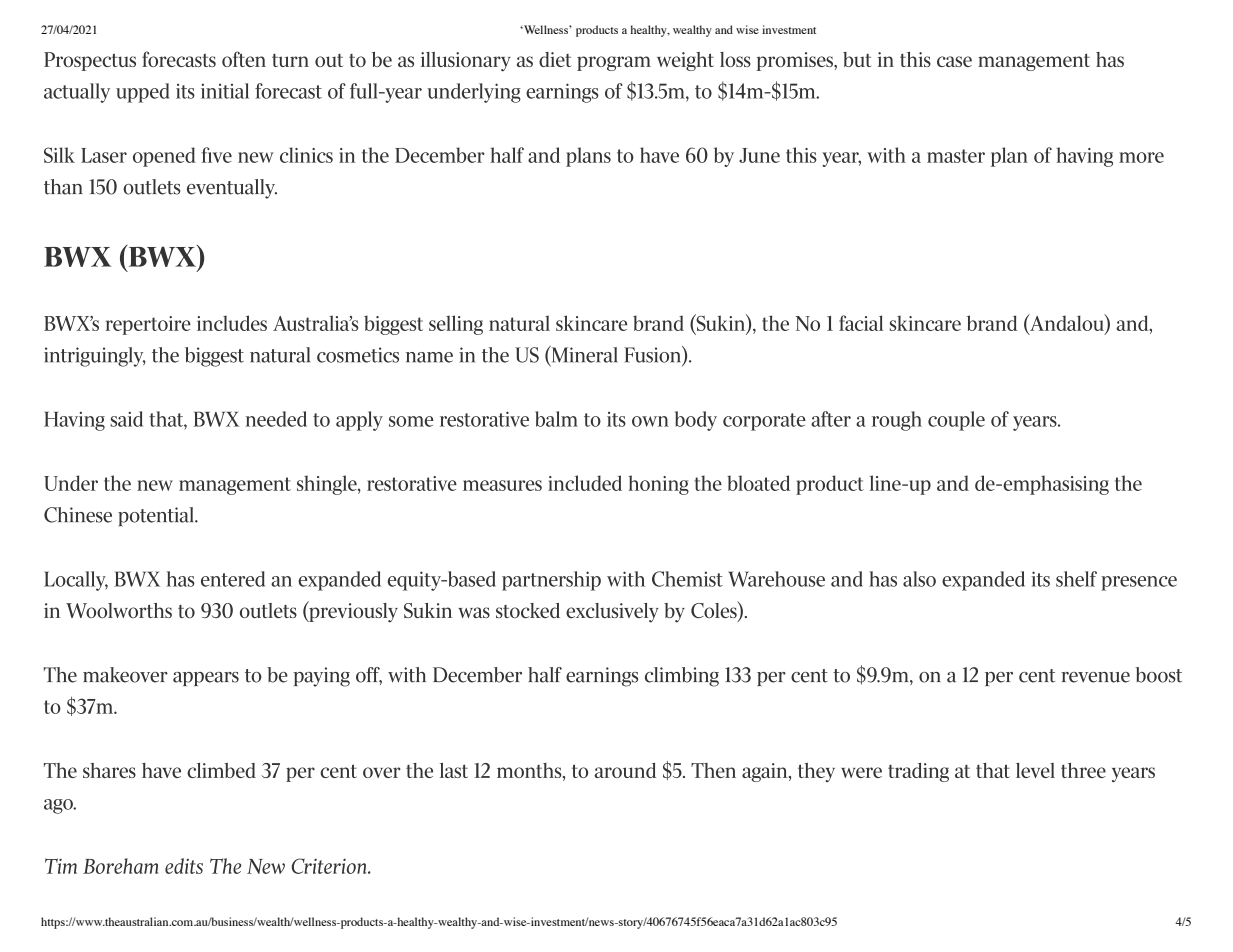 This page has height=952, width=1233. Describe the element at coordinates (625, 770) in the page. I see `around` at that location.
